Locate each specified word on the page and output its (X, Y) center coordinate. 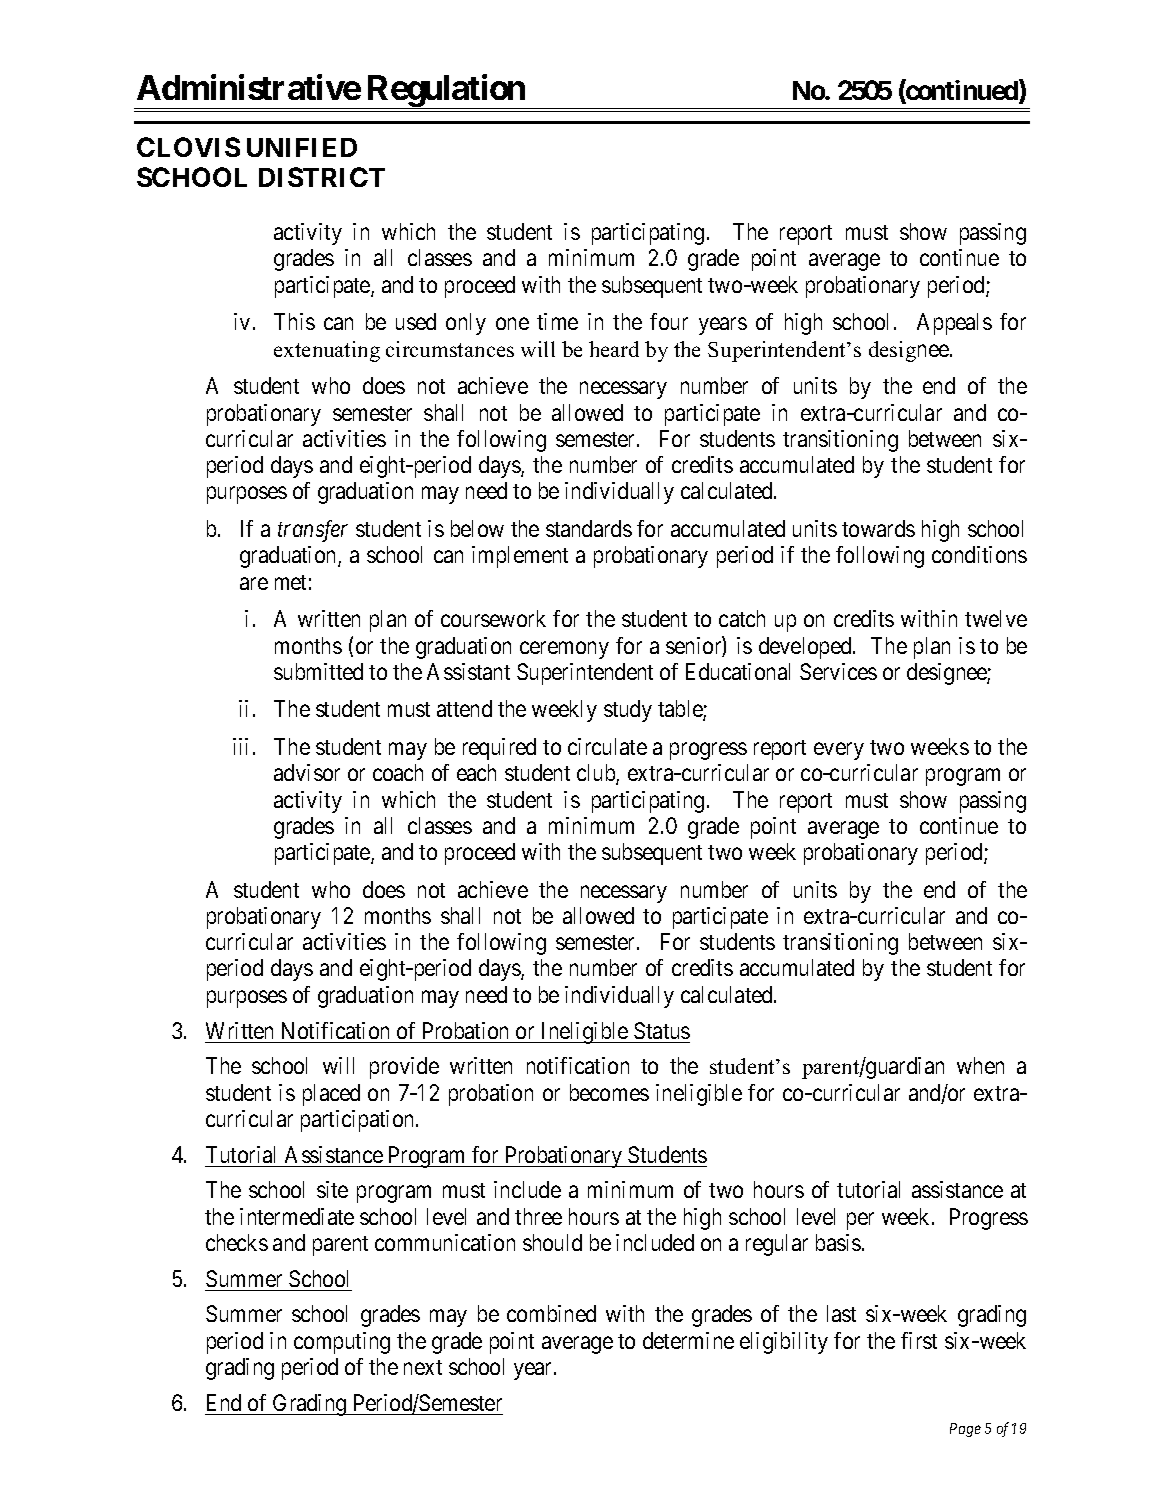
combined (551, 1313)
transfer (313, 531)
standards (589, 528)
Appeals (954, 324)
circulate (607, 746)
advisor (307, 772)
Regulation (446, 91)
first (919, 1340)
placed (331, 1095)
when (980, 1065)
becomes (609, 1092)
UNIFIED (302, 147)
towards (878, 528)
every (839, 751)
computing (342, 1343)
